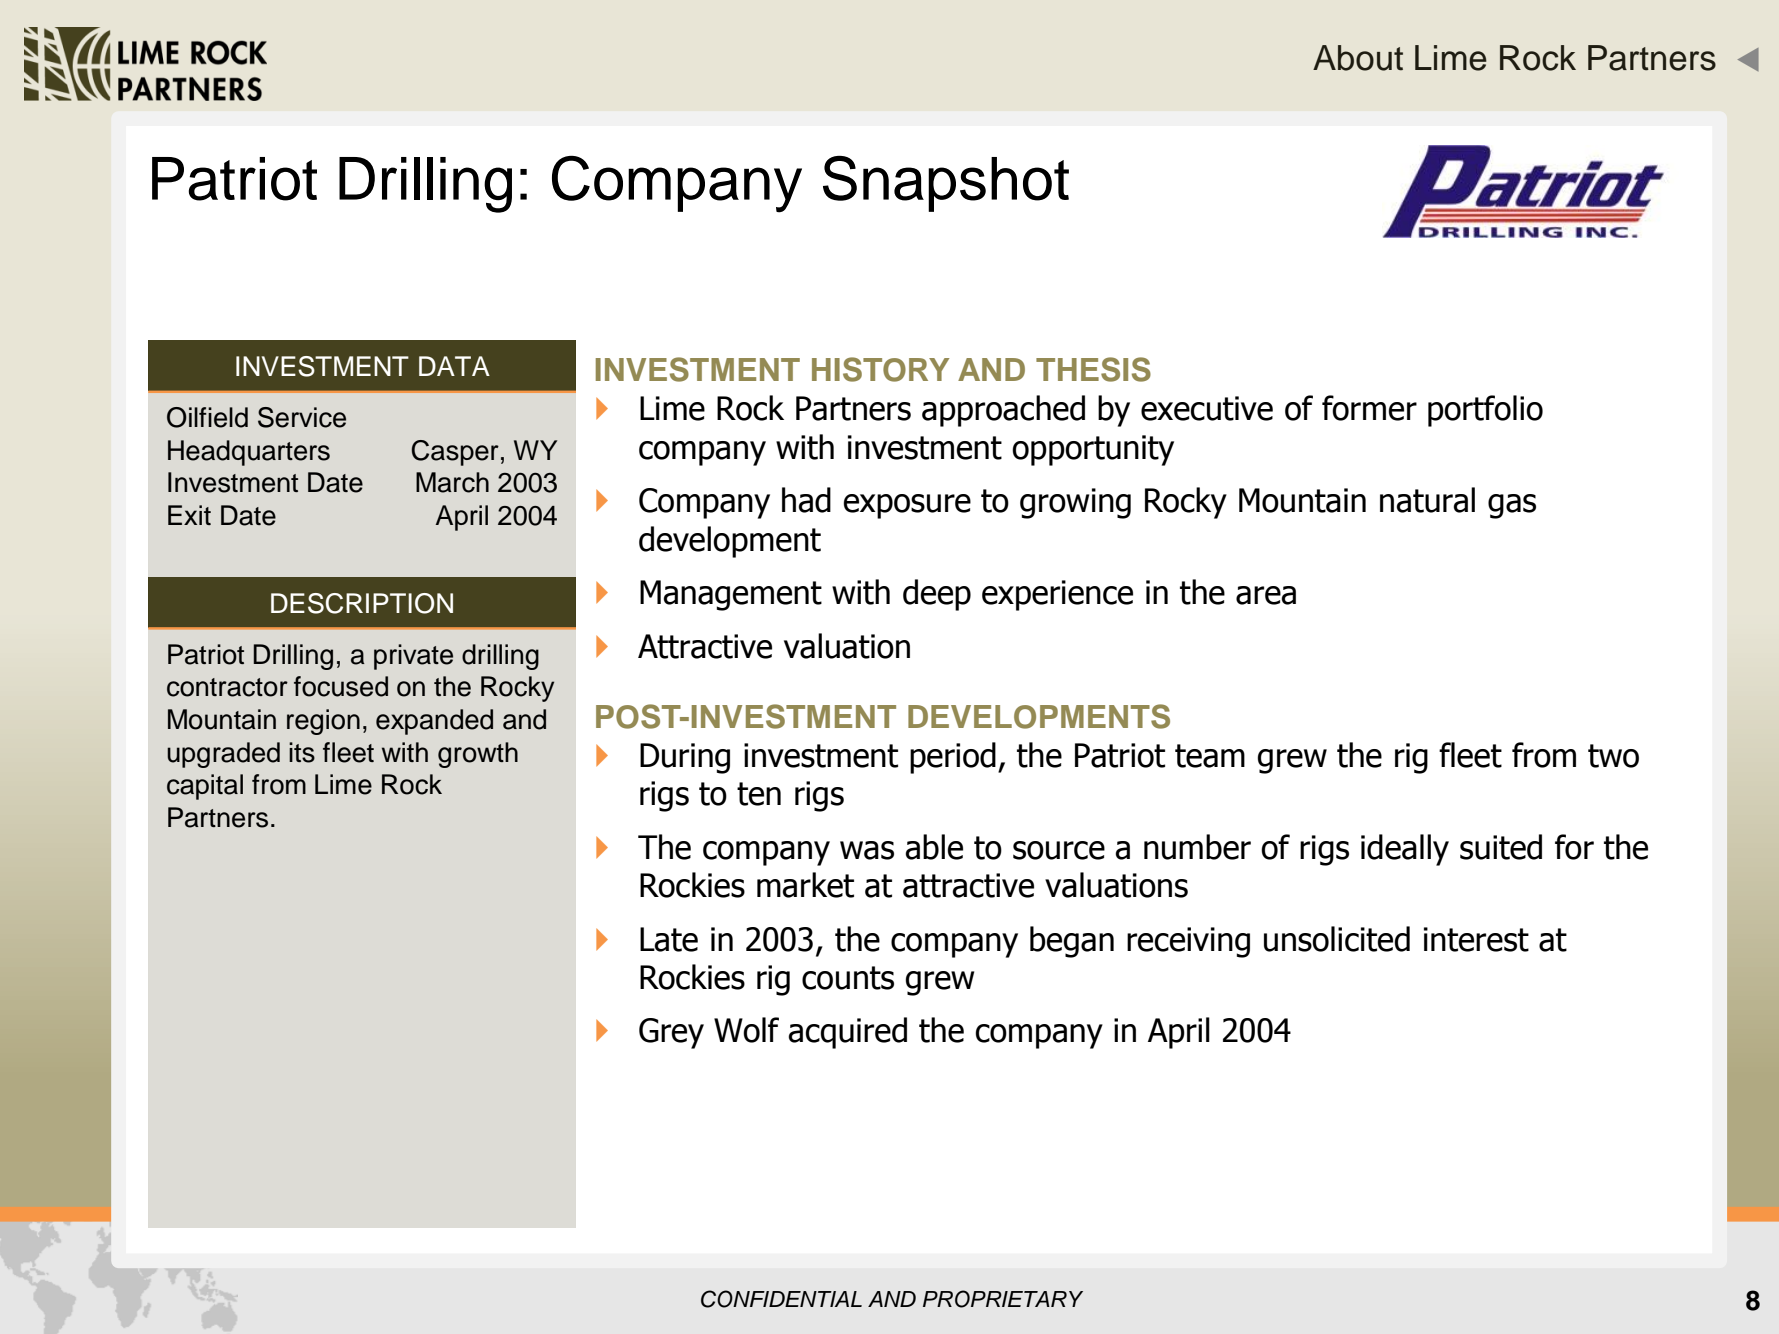  I want to click on Snapshot, so click(946, 184).
